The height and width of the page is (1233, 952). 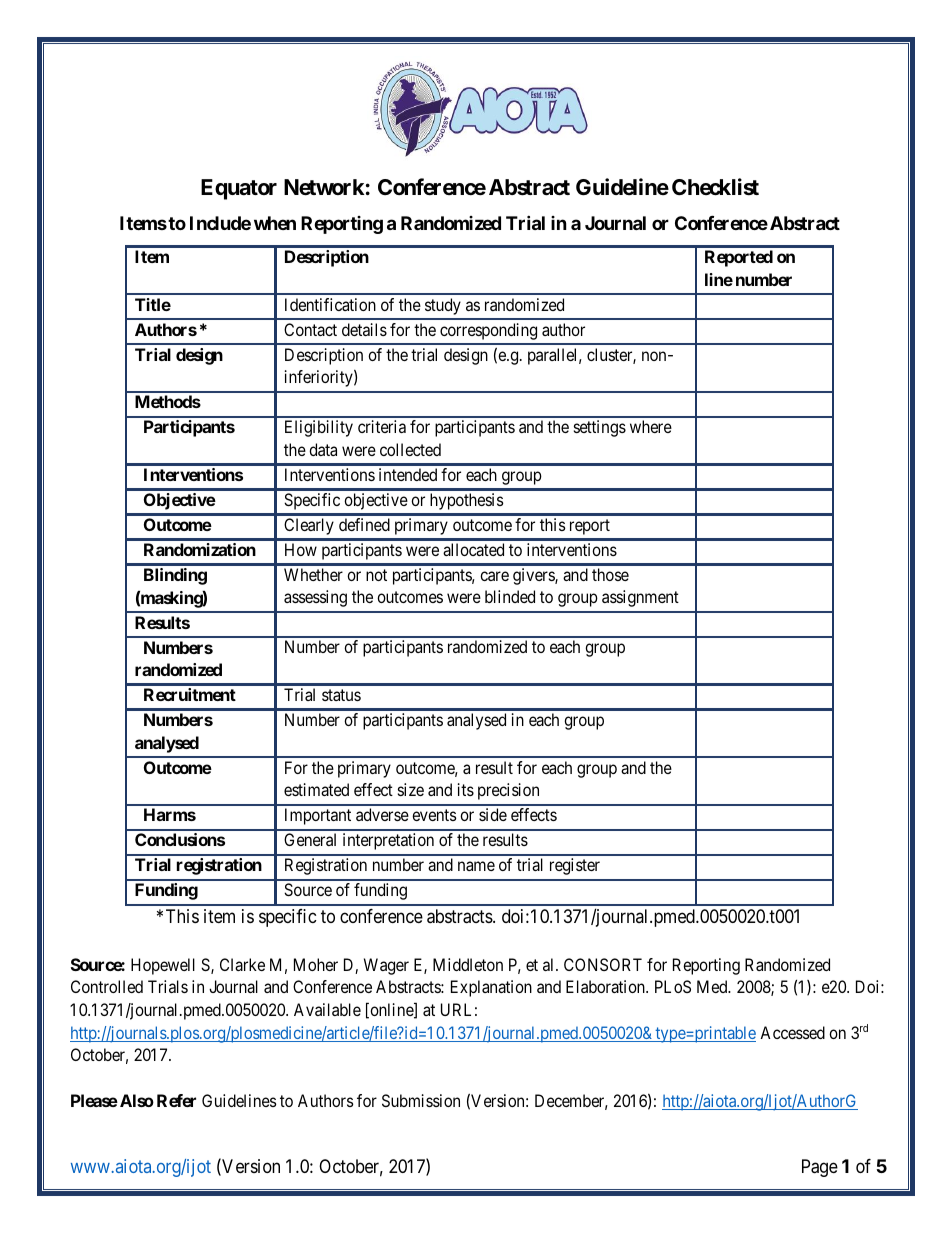 I want to click on those, so click(x=610, y=574).
